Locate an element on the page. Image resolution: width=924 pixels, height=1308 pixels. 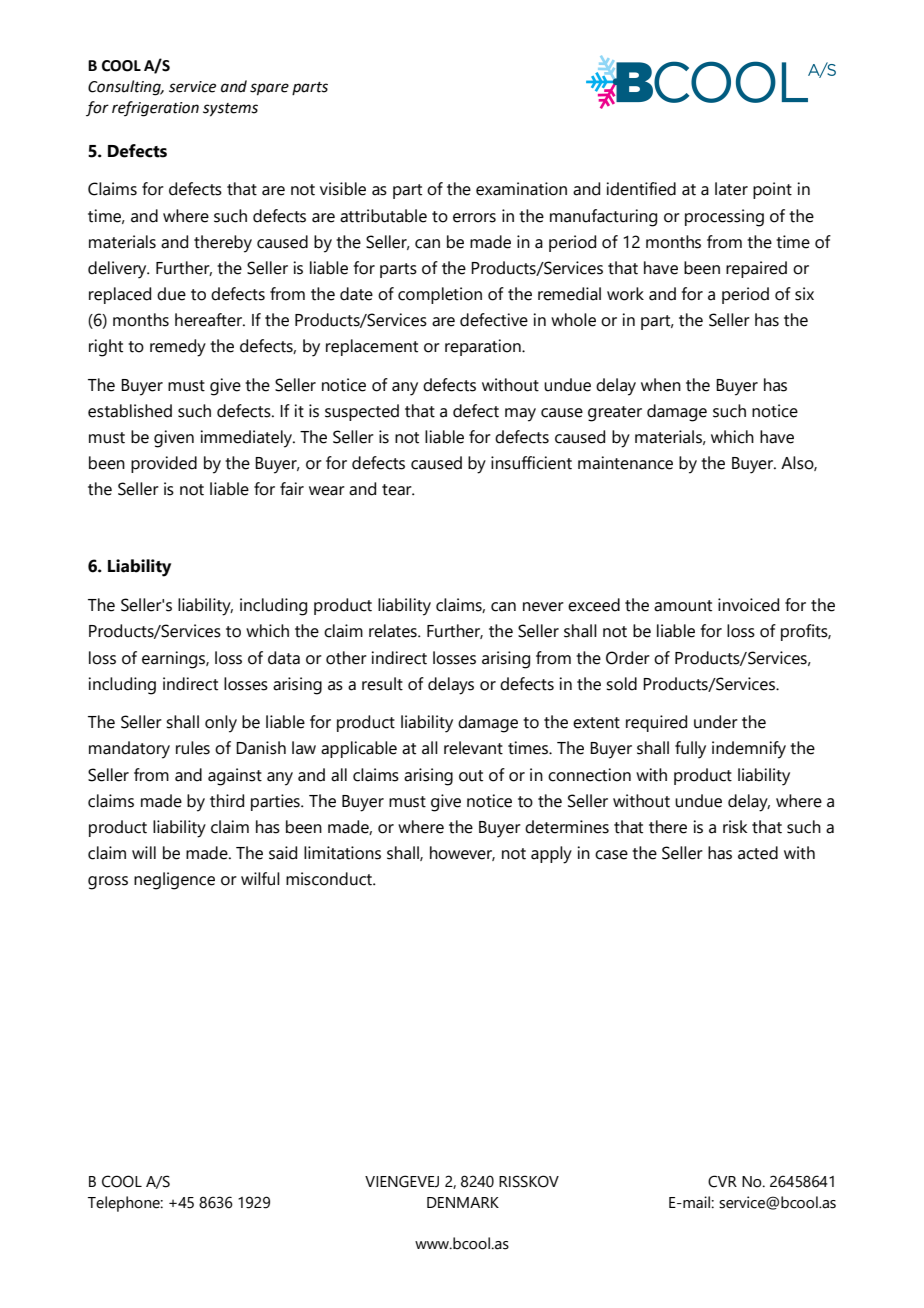
reparation is located at coordinates (484, 347).
